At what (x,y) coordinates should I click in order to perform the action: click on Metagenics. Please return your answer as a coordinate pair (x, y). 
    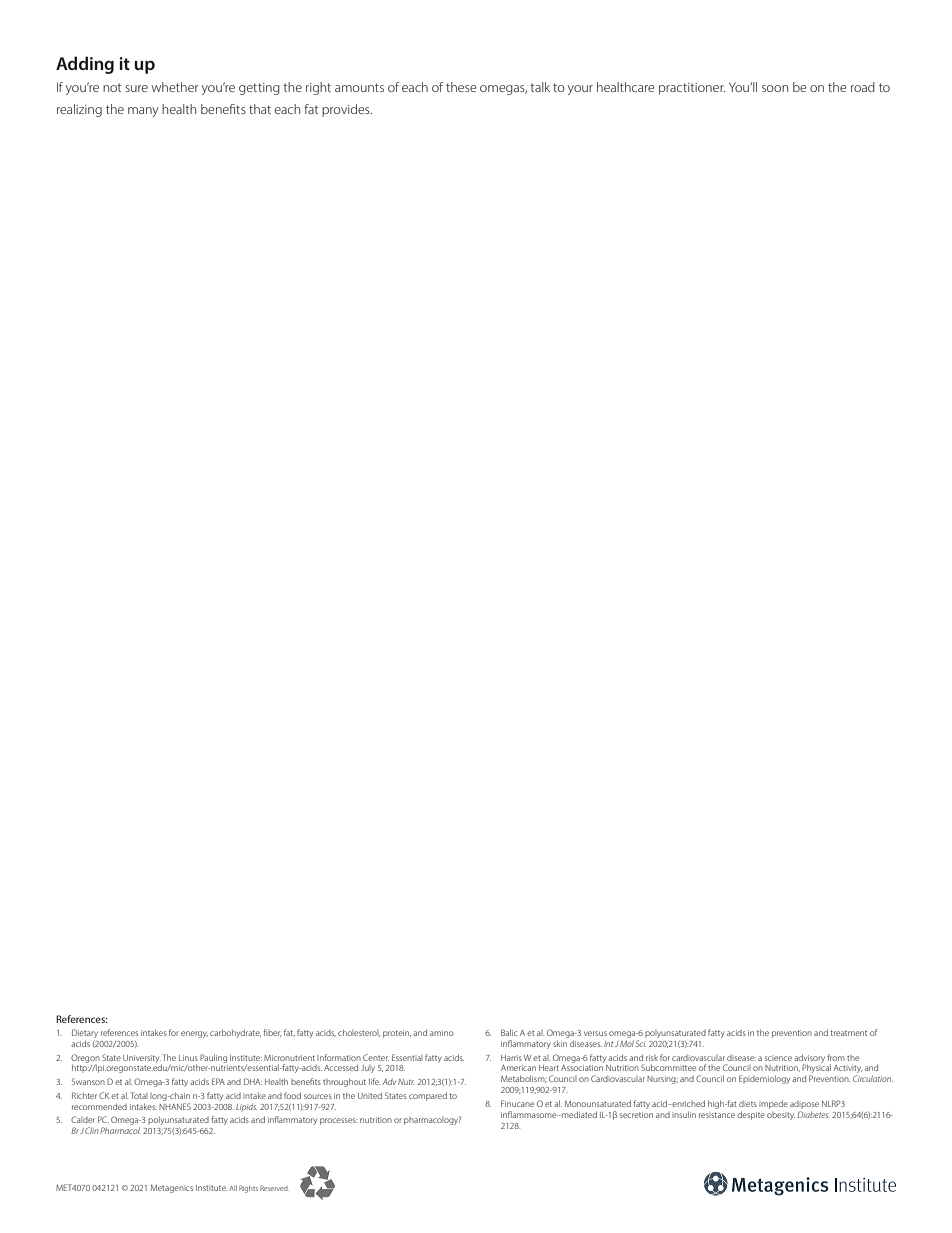
    Looking at the image, I should click on (172, 1189).
